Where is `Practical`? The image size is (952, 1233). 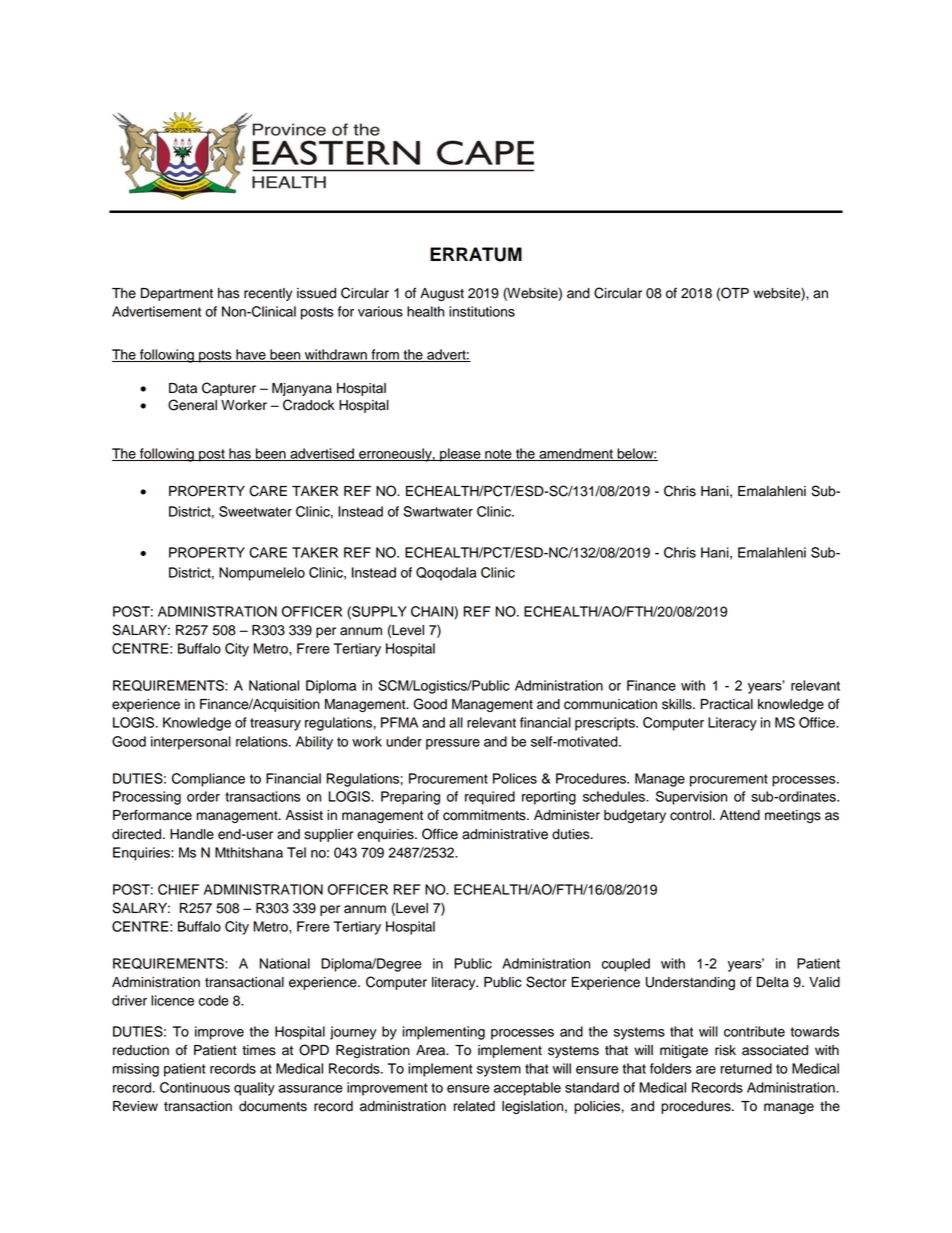 Practical is located at coordinates (726, 704).
